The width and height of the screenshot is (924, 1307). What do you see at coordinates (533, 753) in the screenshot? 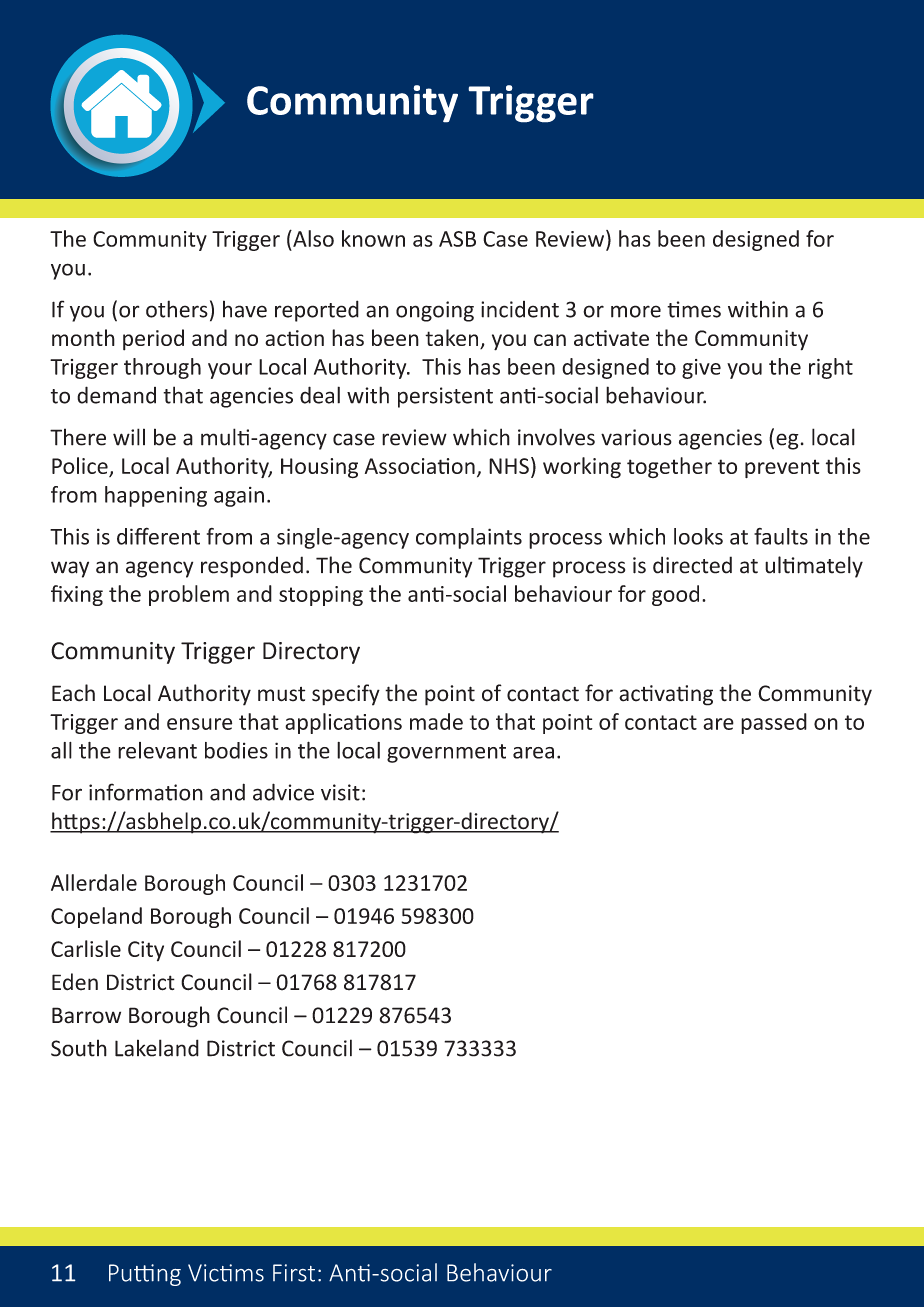
I see `area` at bounding box center [533, 753].
